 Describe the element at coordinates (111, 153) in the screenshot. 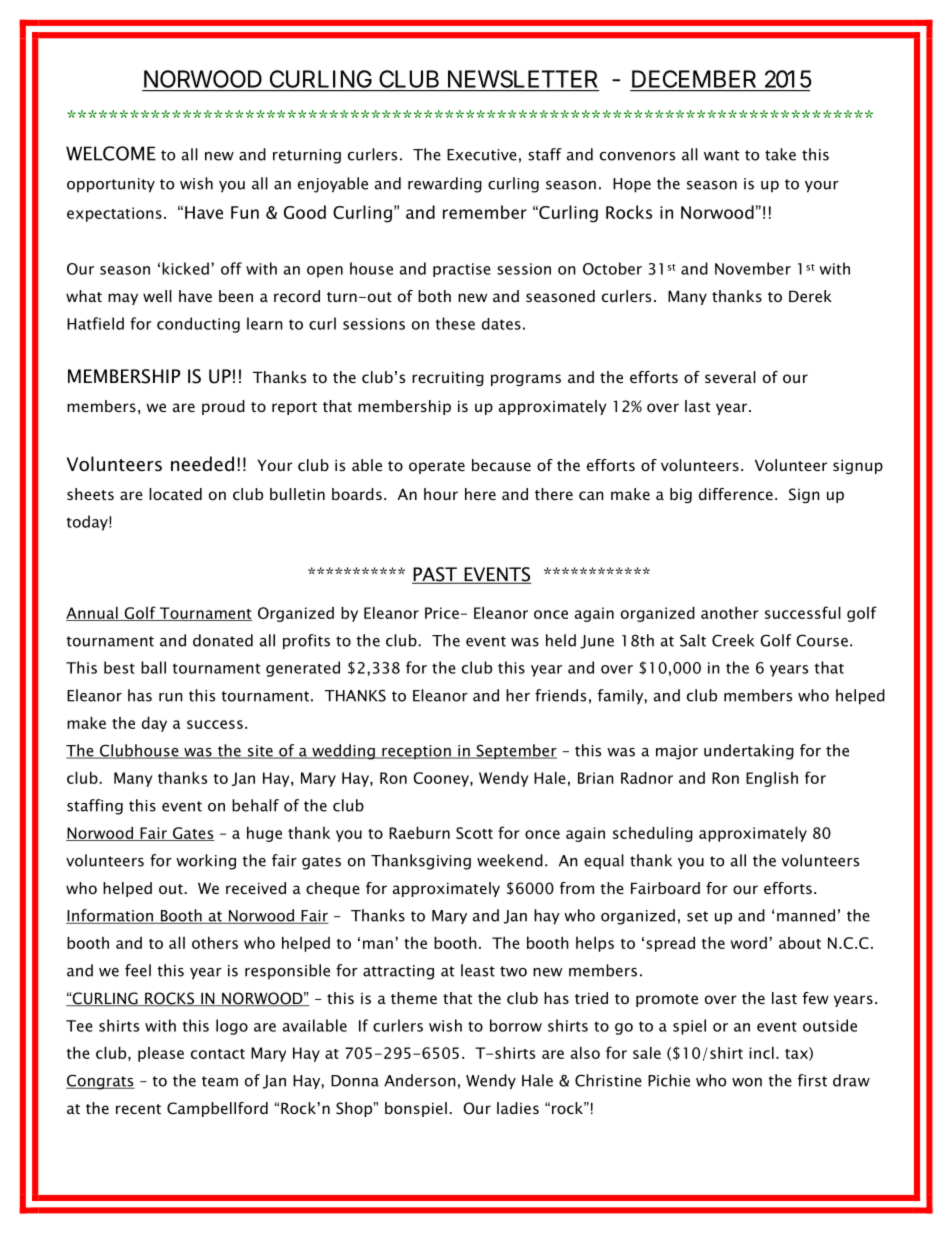

I see `WELCOME` at that location.
